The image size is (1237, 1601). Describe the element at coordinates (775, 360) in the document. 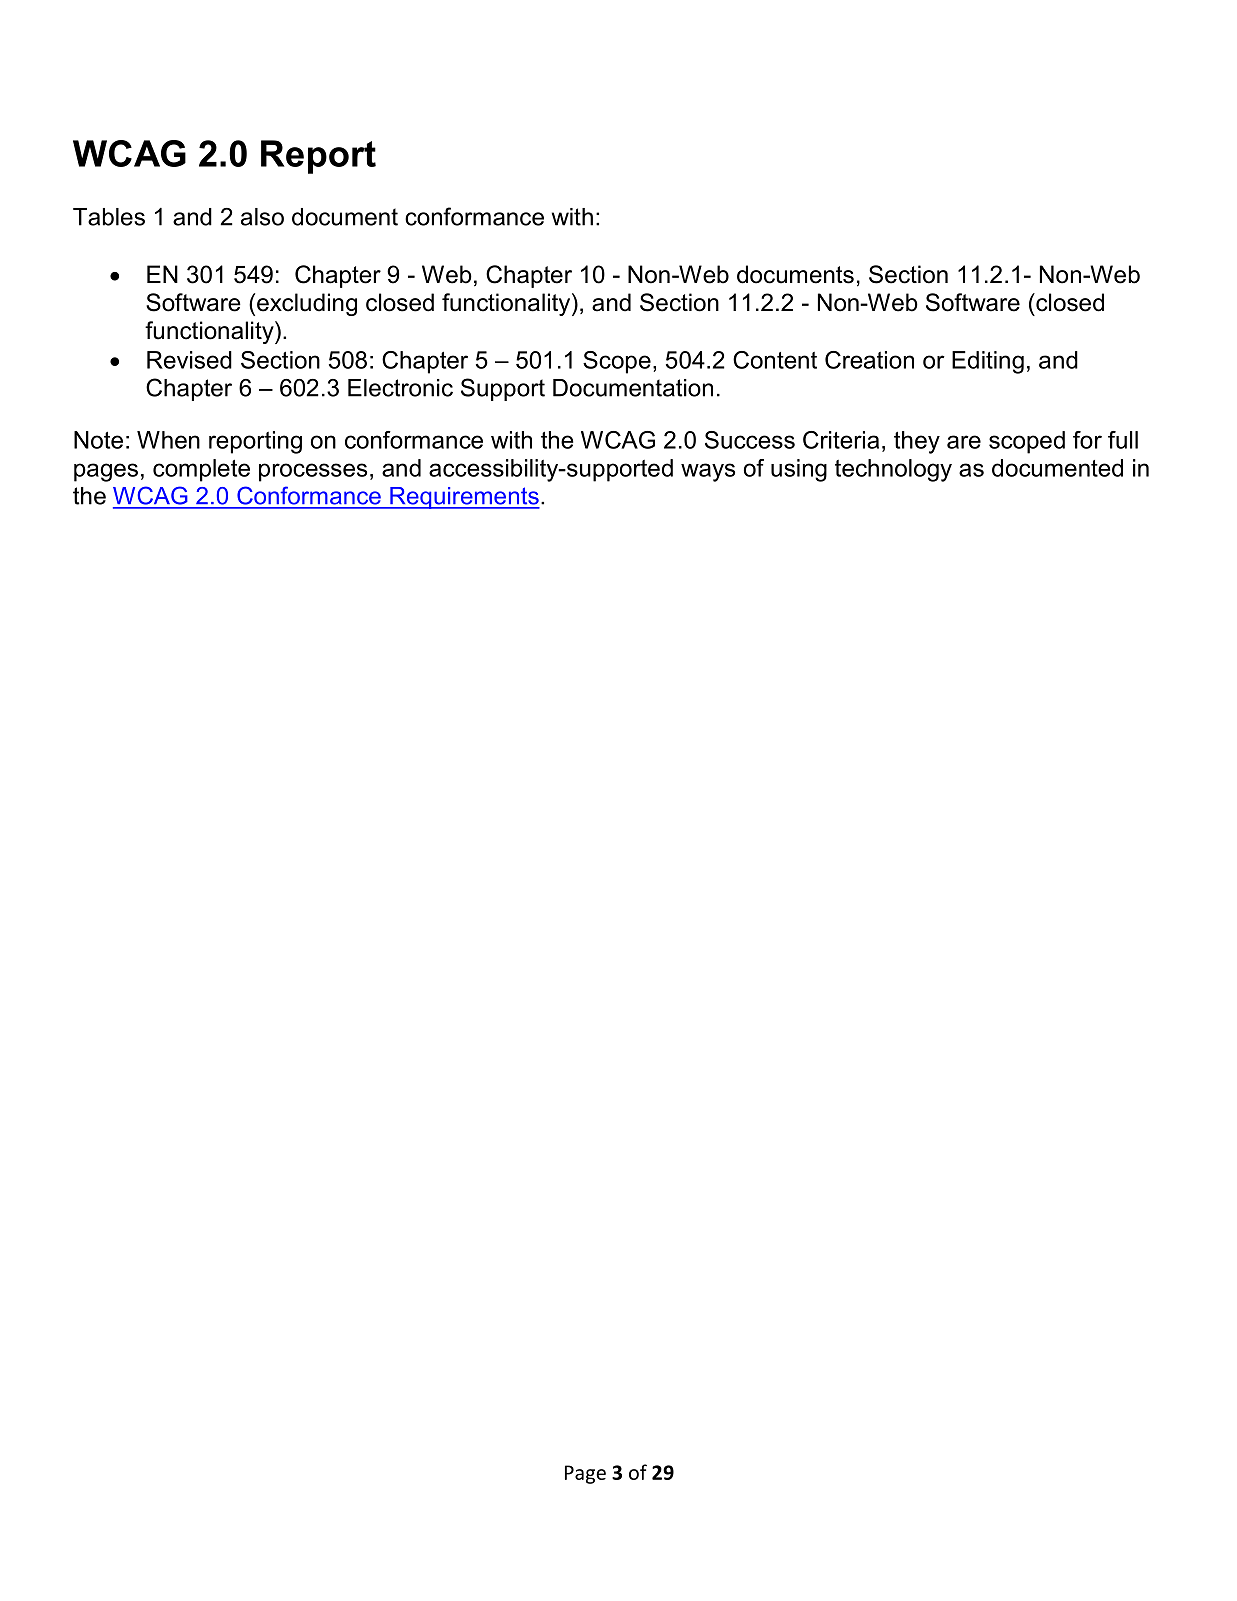

I see `Content` at that location.
